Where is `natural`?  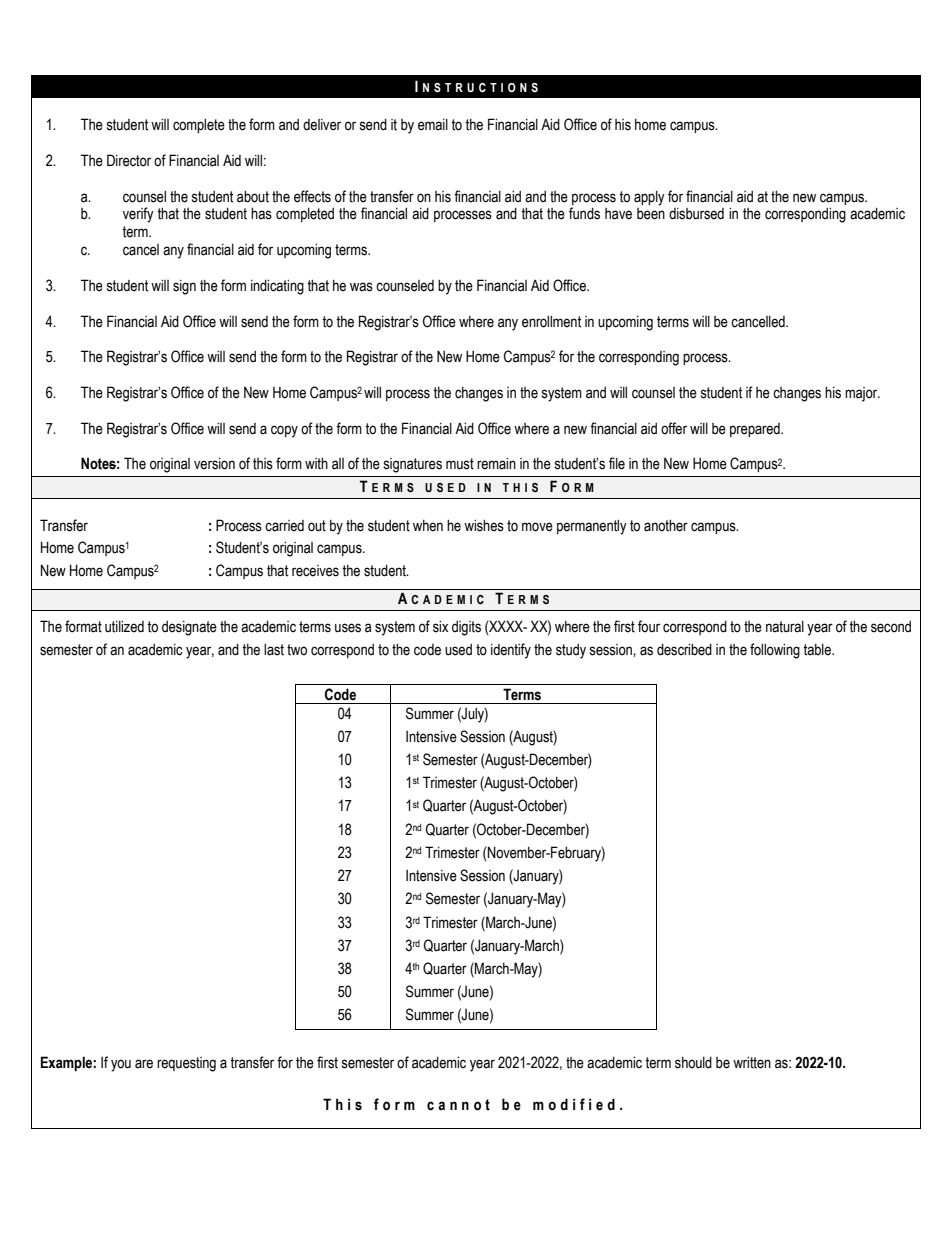
natural is located at coordinates (785, 627).
